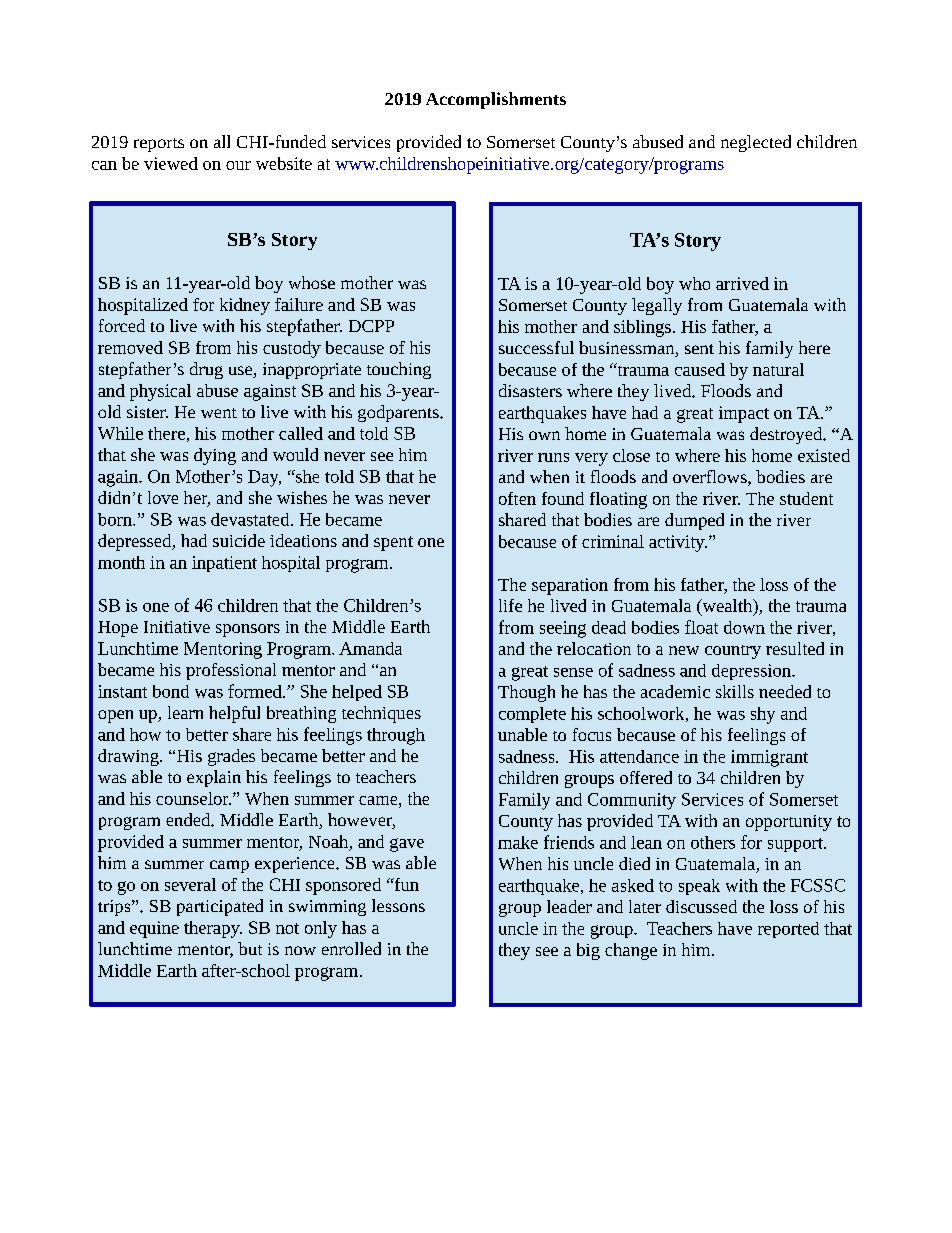  What do you see at coordinates (517, 498) in the page?
I see `often` at bounding box center [517, 498].
